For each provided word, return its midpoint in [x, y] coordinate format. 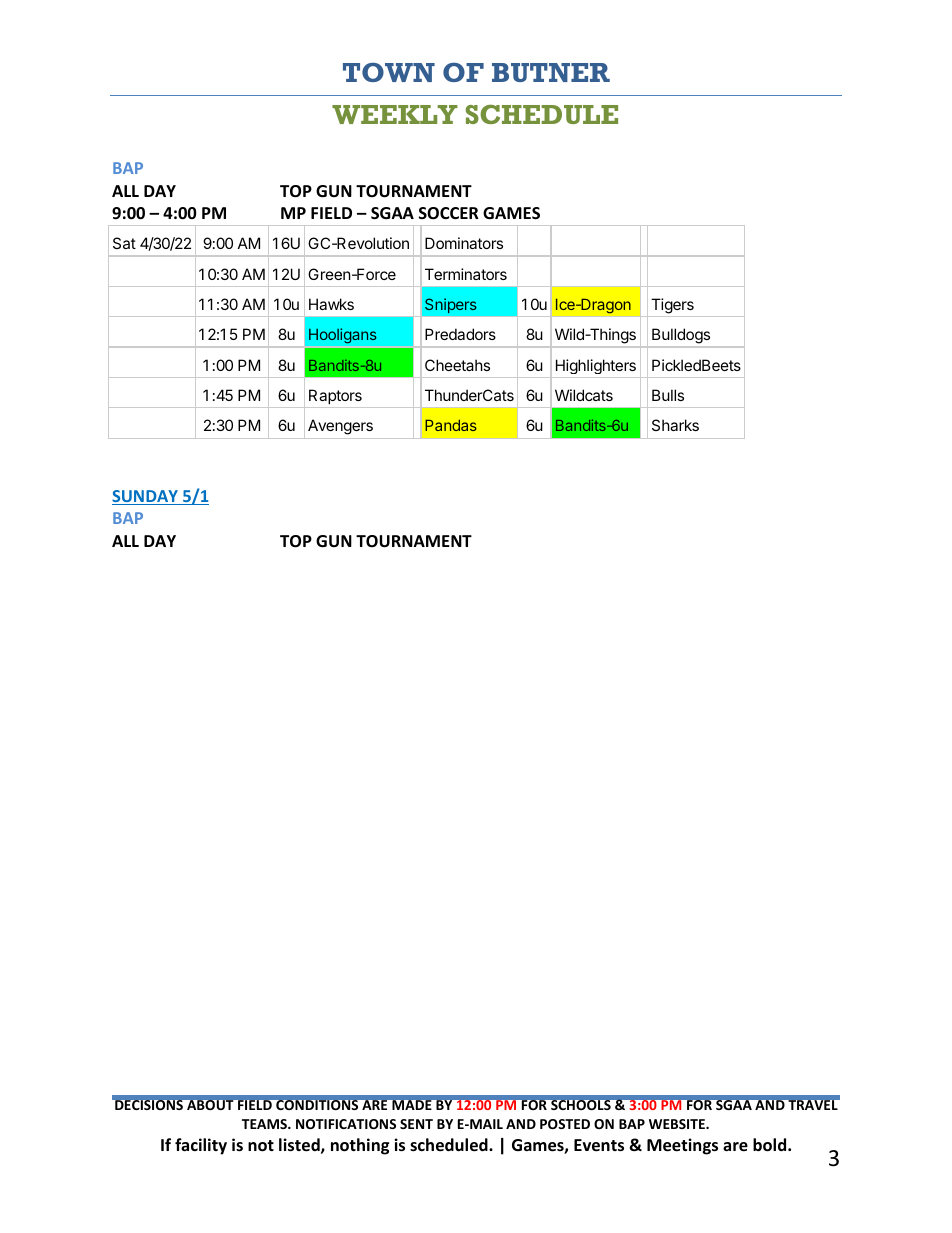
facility [201, 1146]
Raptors [335, 396]
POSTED [565, 1124]
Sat [124, 243]
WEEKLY [395, 114]
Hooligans [343, 336]
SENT [416, 1124]
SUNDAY [146, 497]
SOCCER [449, 213]
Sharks [675, 425]
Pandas [451, 425]
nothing [360, 1146]
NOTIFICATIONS [346, 1124]
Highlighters [596, 366]
